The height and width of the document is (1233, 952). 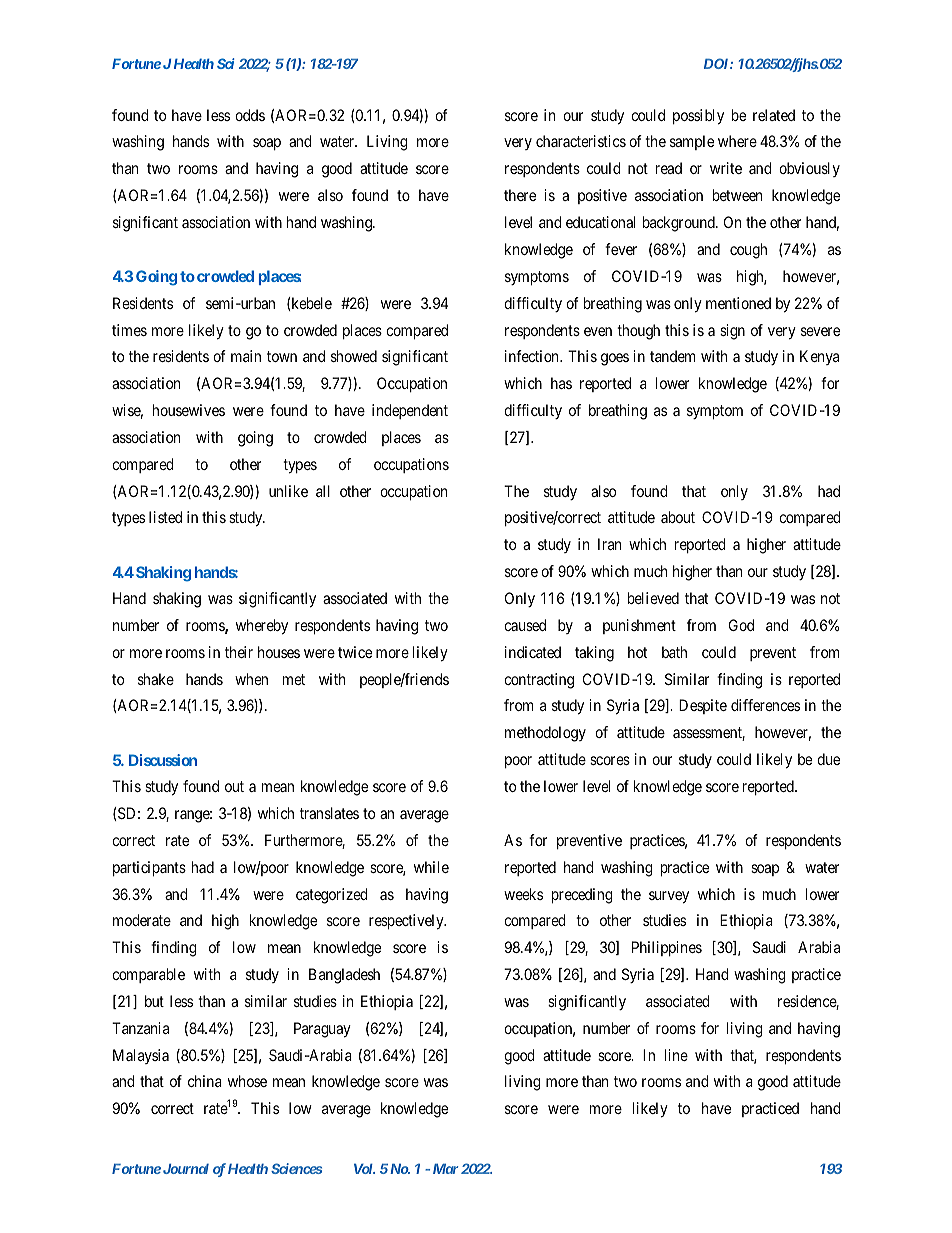 I want to click on their, so click(x=239, y=652).
